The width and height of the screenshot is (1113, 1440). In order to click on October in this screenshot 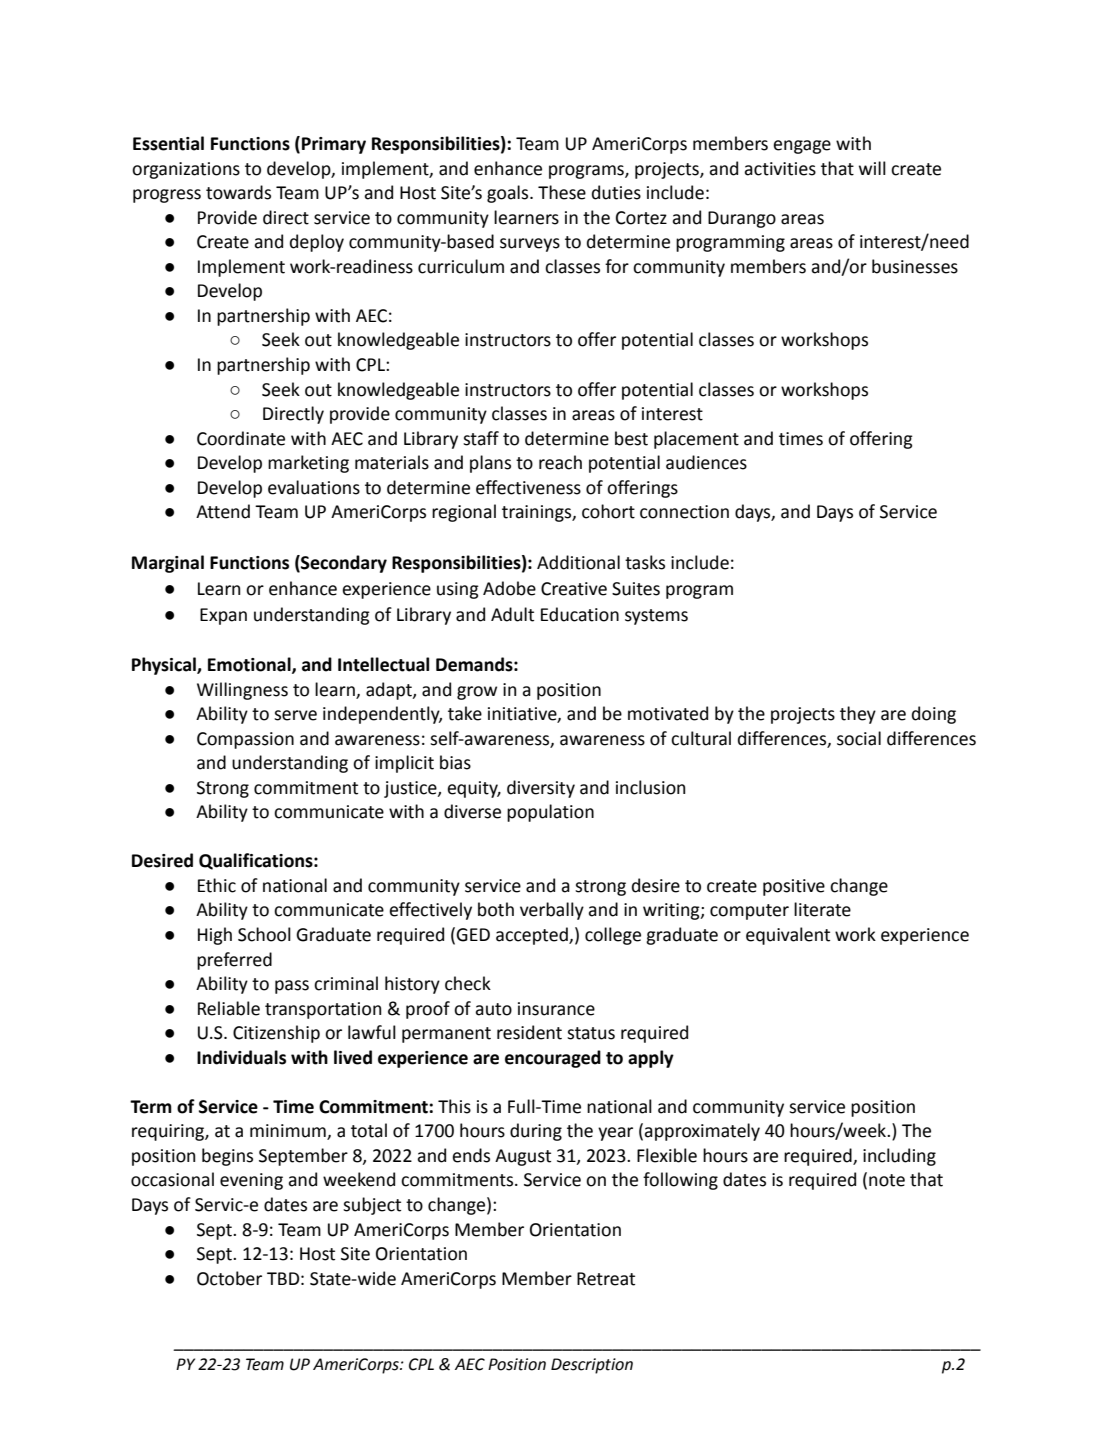, I will do `click(229, 1278)`.
